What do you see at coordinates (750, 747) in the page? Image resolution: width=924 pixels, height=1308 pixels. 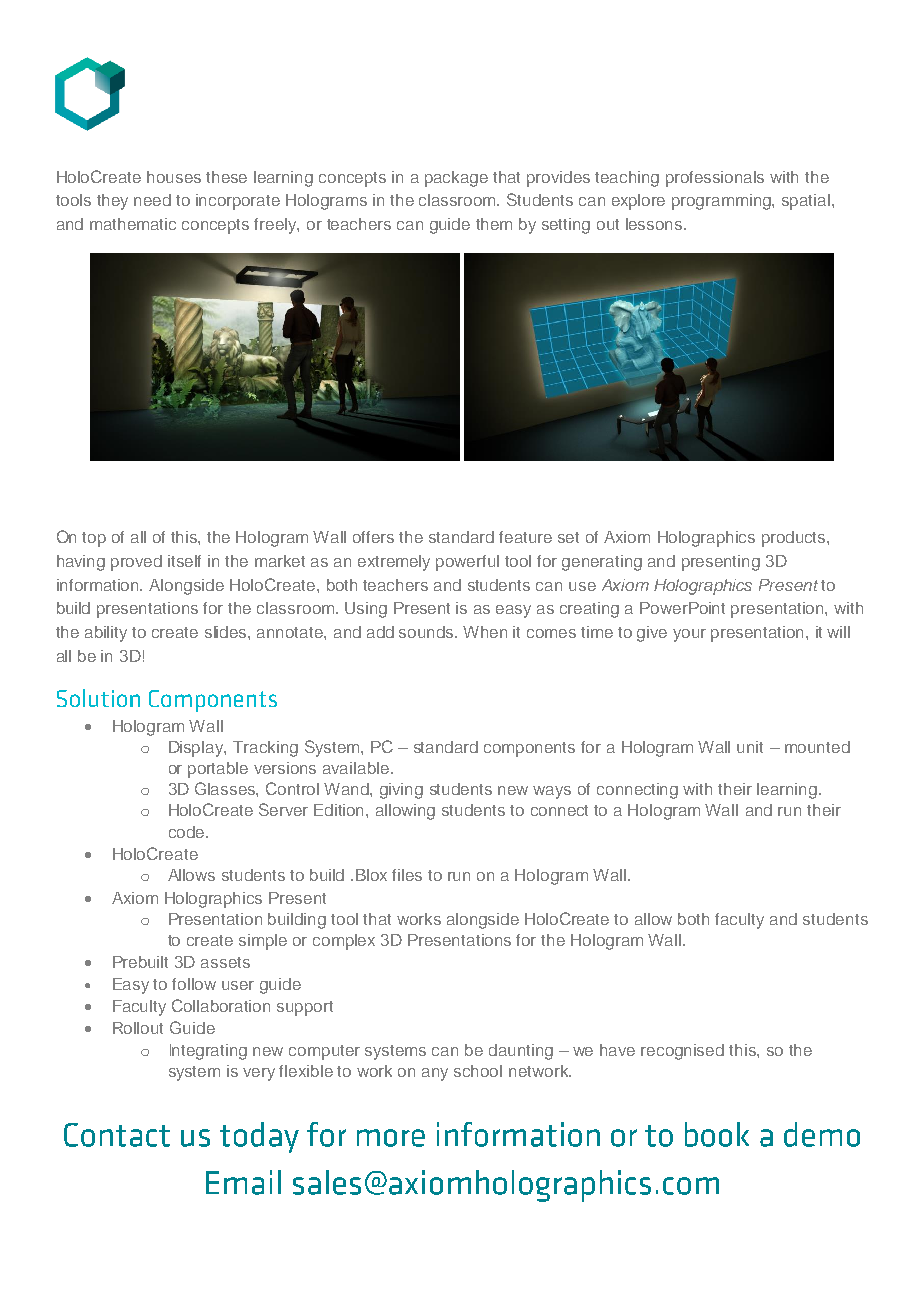 I see `unit` at bounding box center [750, 747].
